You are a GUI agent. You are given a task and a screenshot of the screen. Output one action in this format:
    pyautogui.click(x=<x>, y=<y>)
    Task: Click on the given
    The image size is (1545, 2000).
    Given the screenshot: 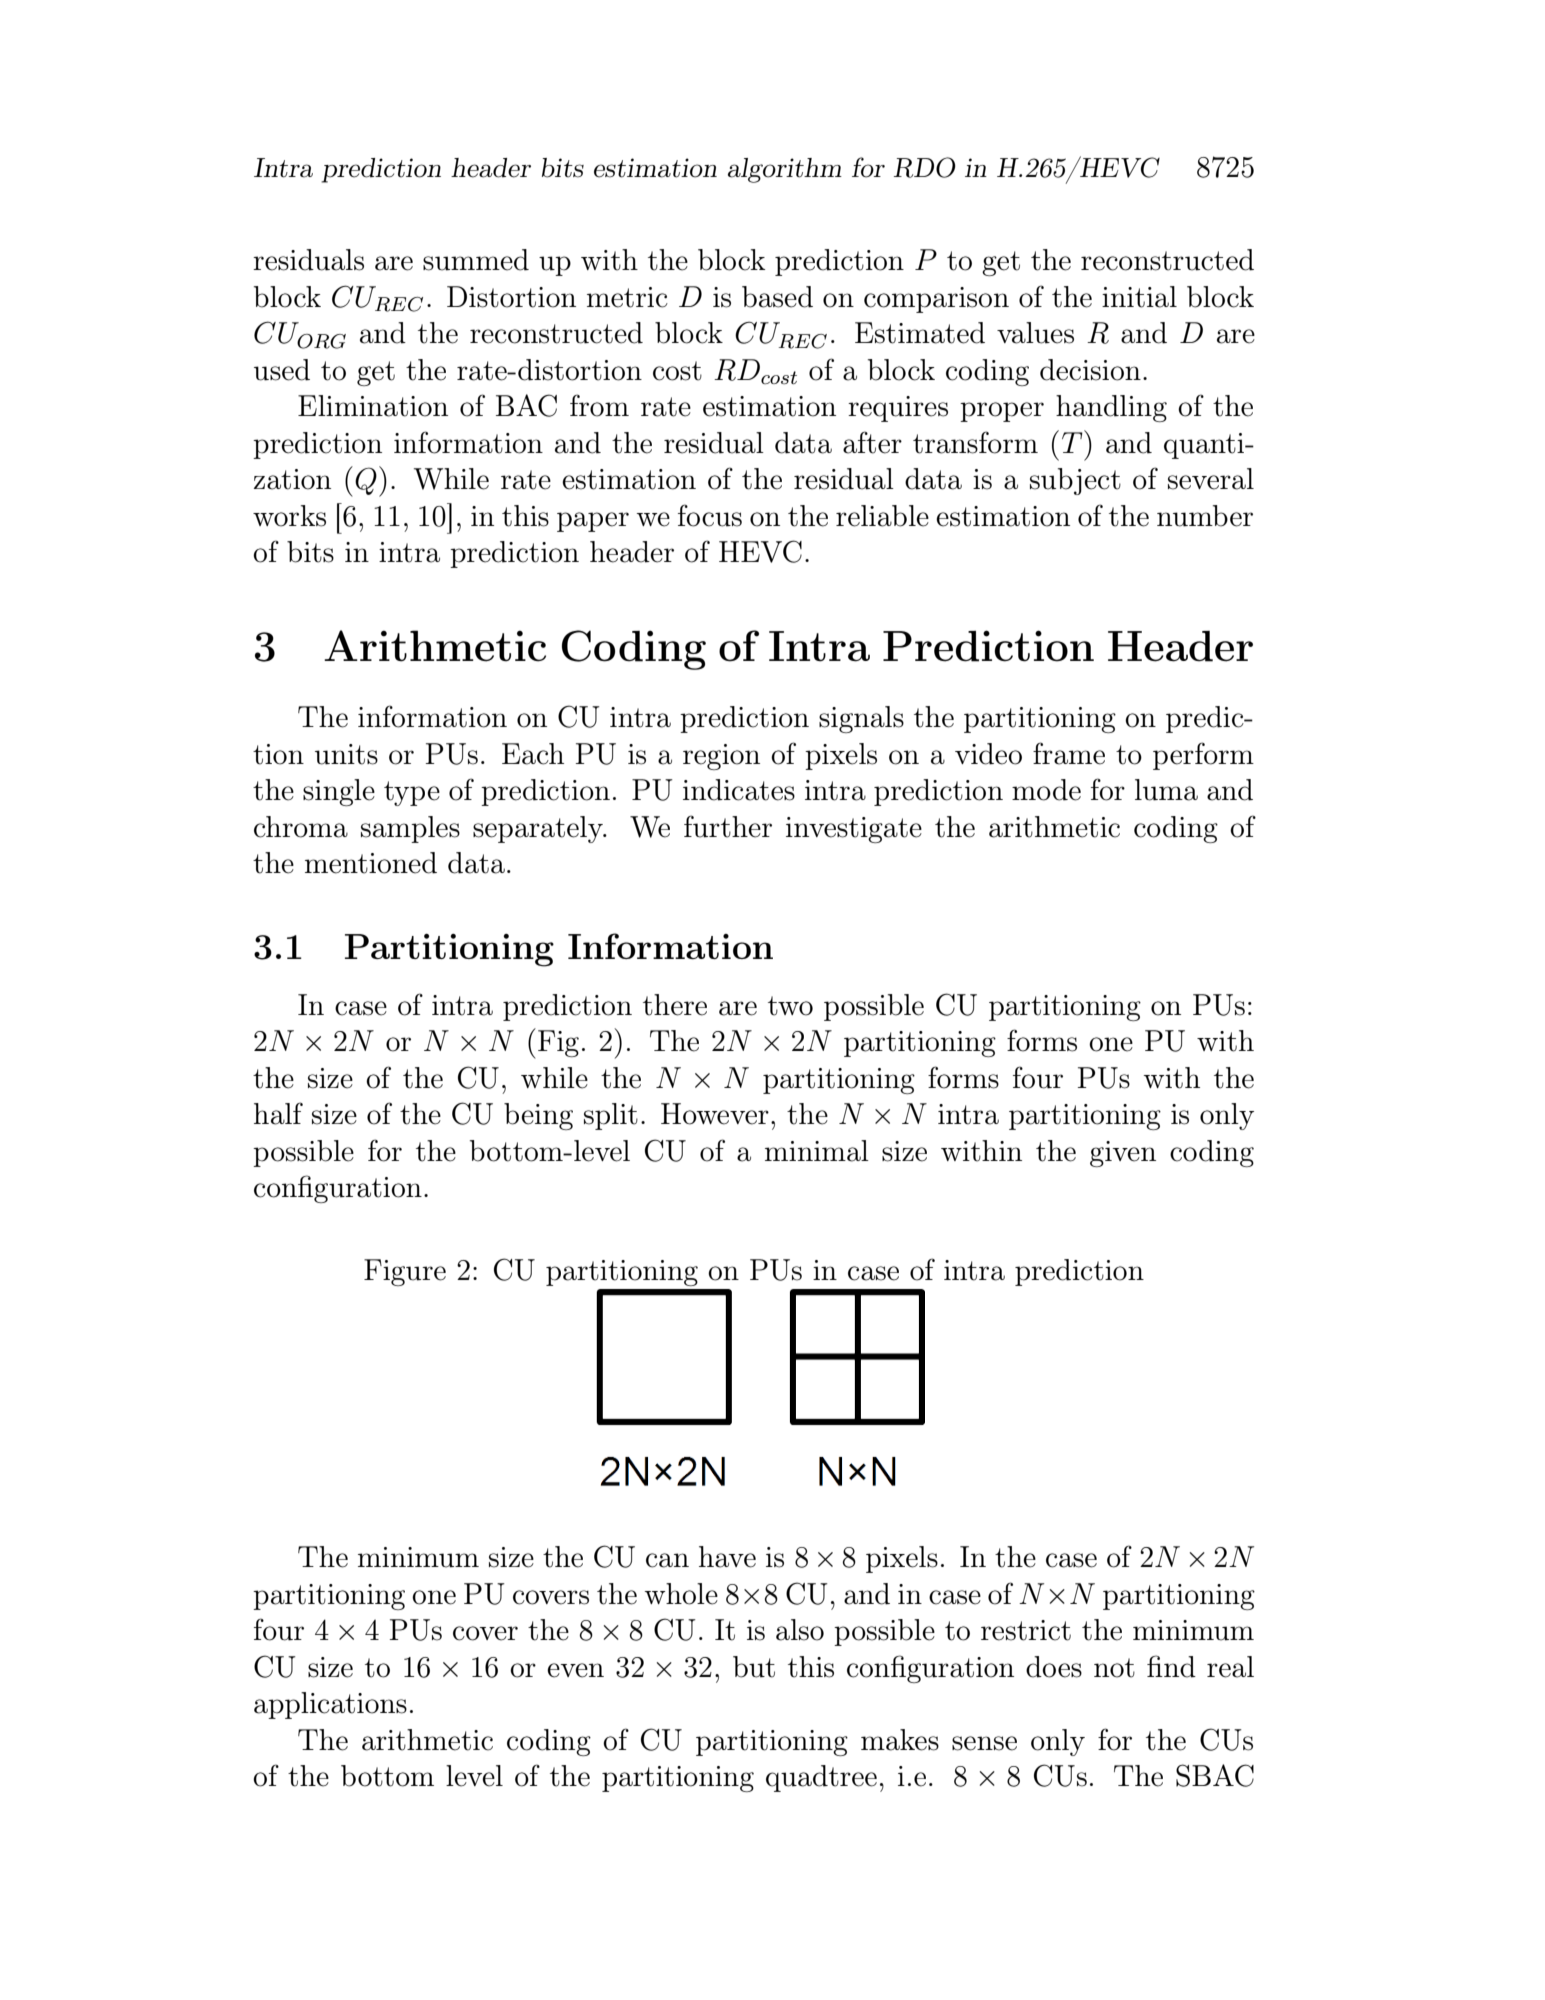 What is the action you would take?
    pyautogui.click(x=1123, y=1154)
